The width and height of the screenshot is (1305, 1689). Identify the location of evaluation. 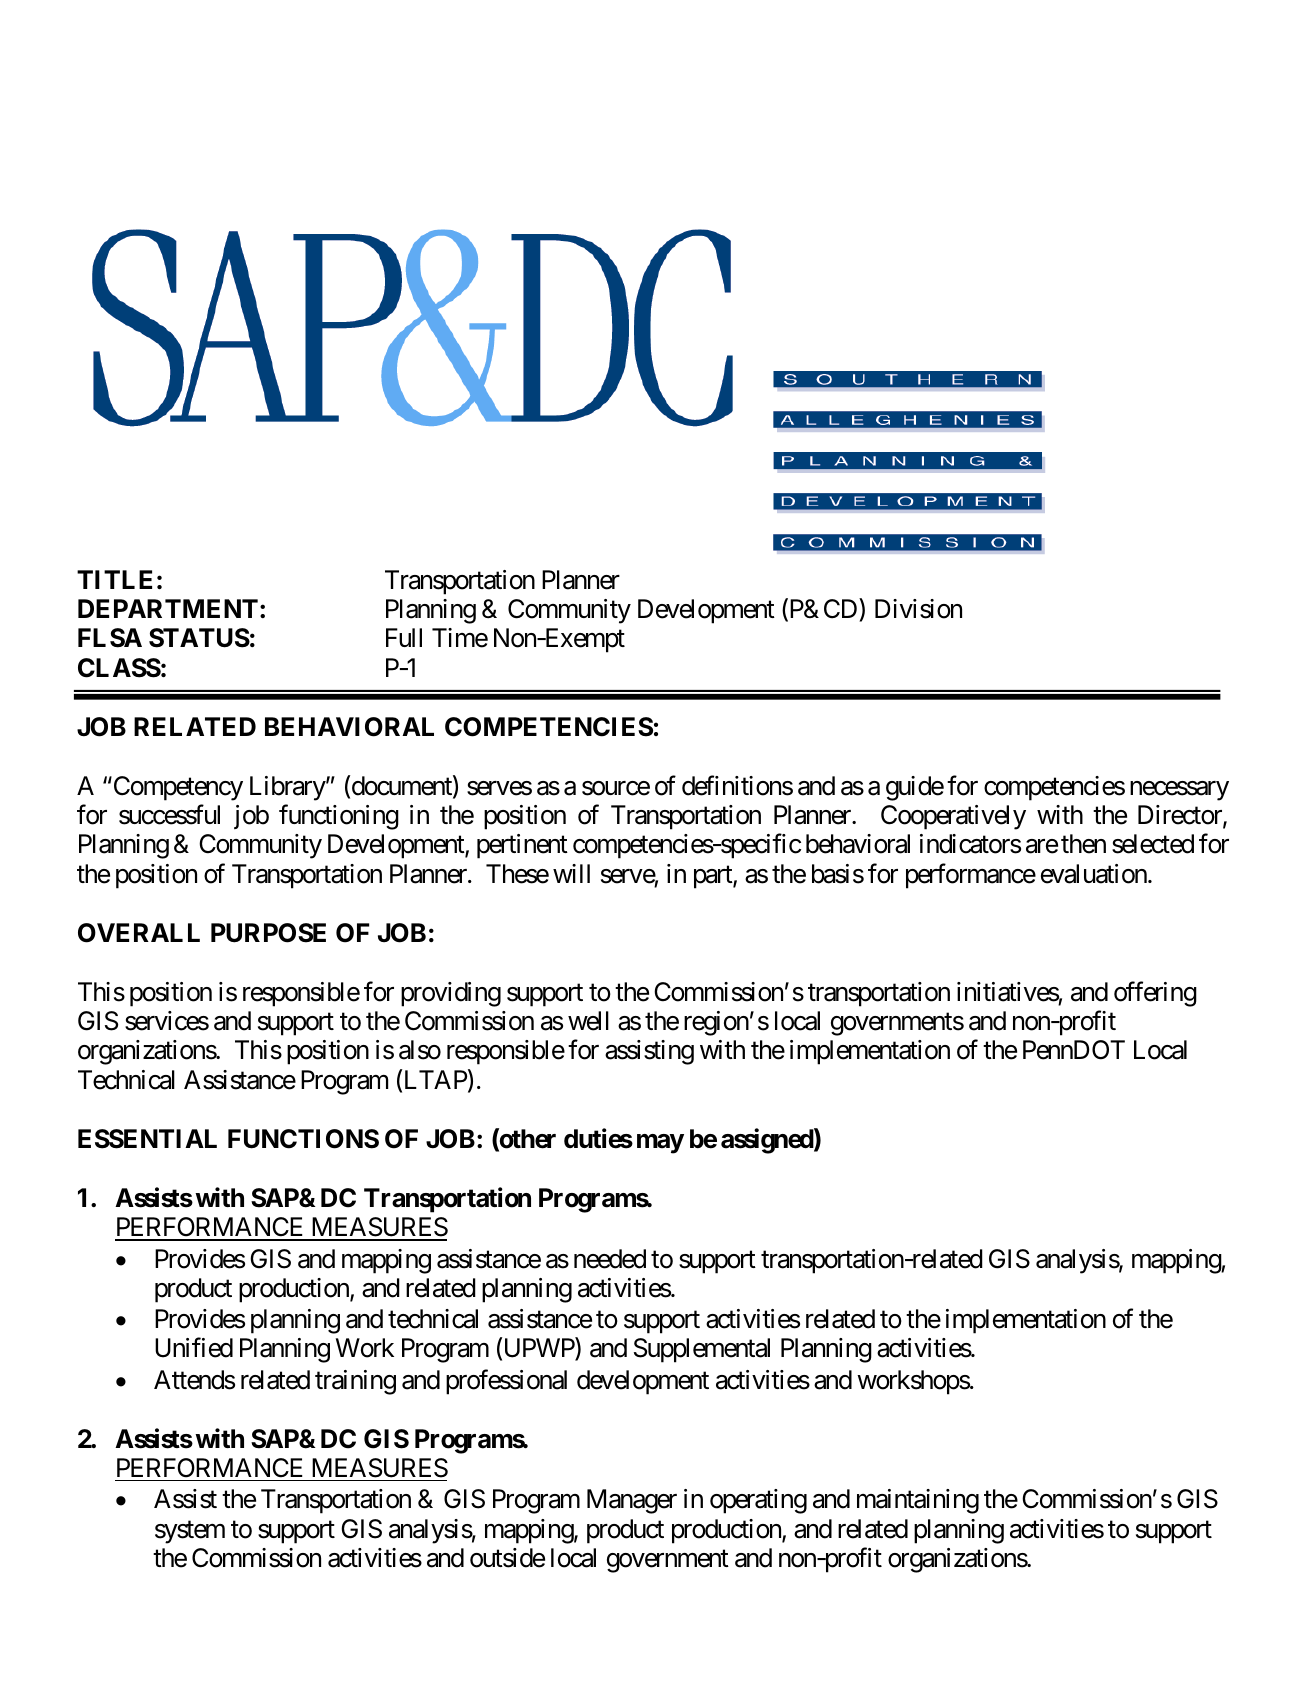
(1094, 874).
